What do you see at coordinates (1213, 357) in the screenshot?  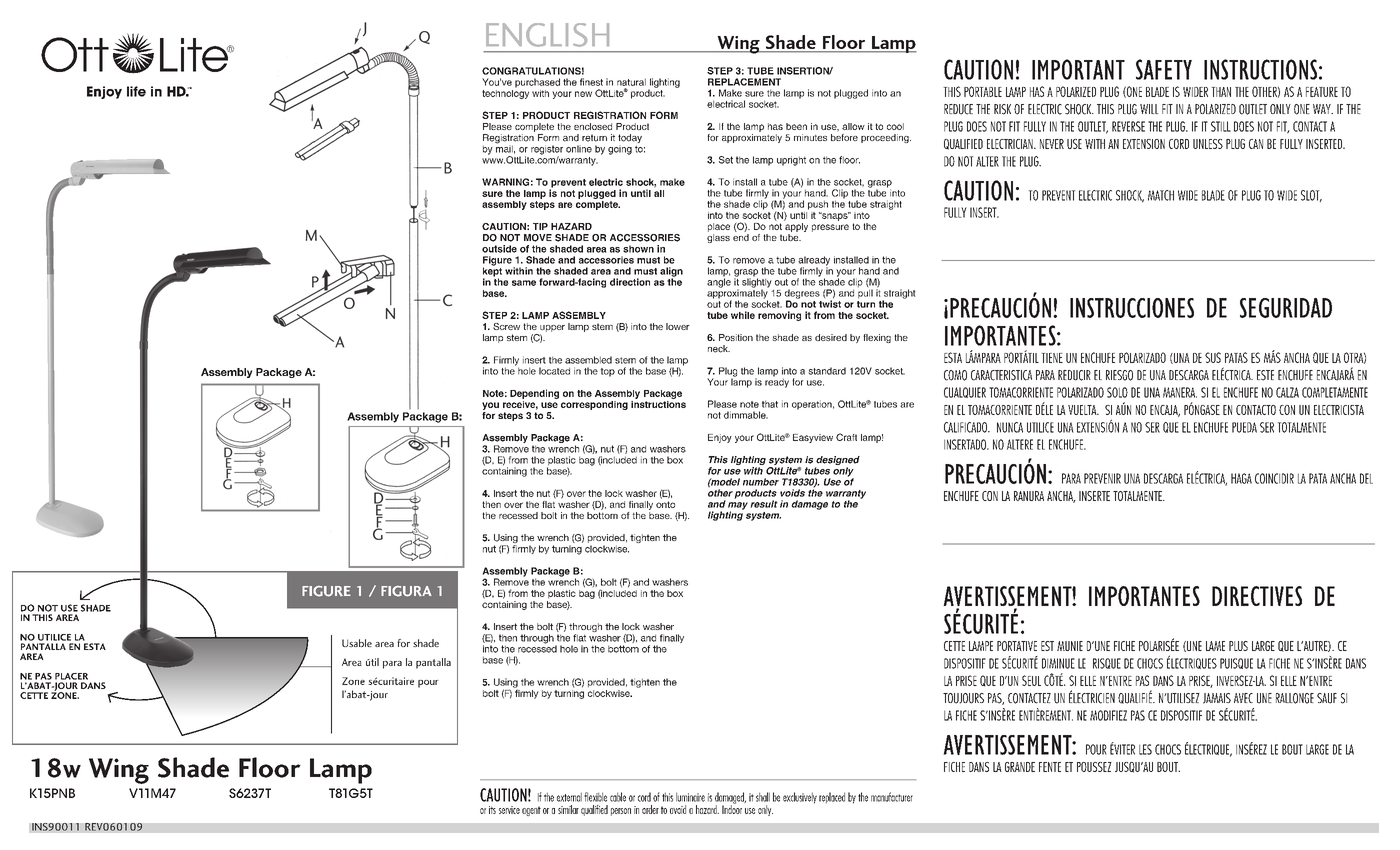 I see `SUS` at bounding box center [1213, 357].
